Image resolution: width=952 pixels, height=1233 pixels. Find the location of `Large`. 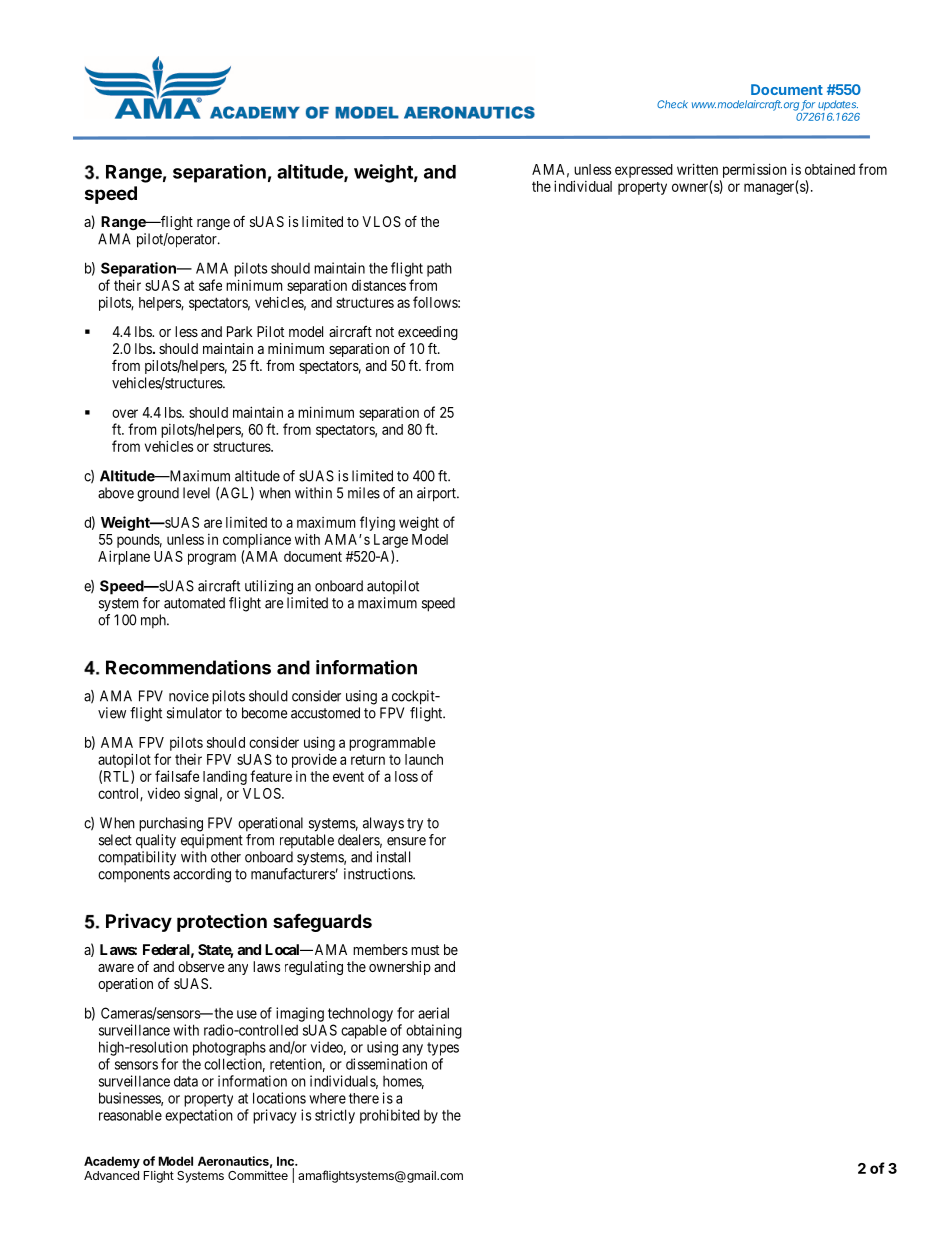

Large is located at coordinates (391, 541).
